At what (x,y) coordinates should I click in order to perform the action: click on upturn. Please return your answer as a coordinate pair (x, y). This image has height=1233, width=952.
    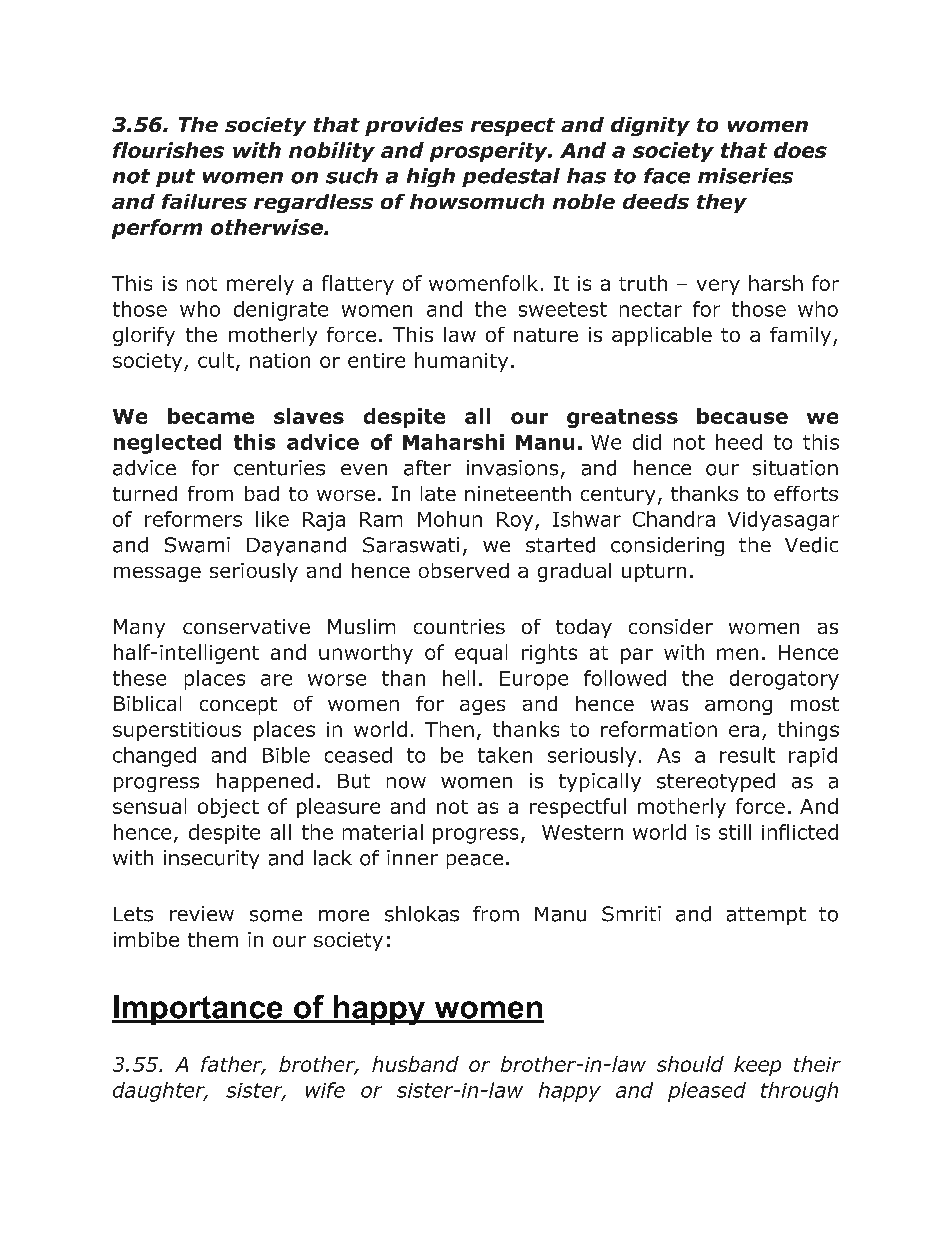
    Looking at the image, I should click on (654, 573).
